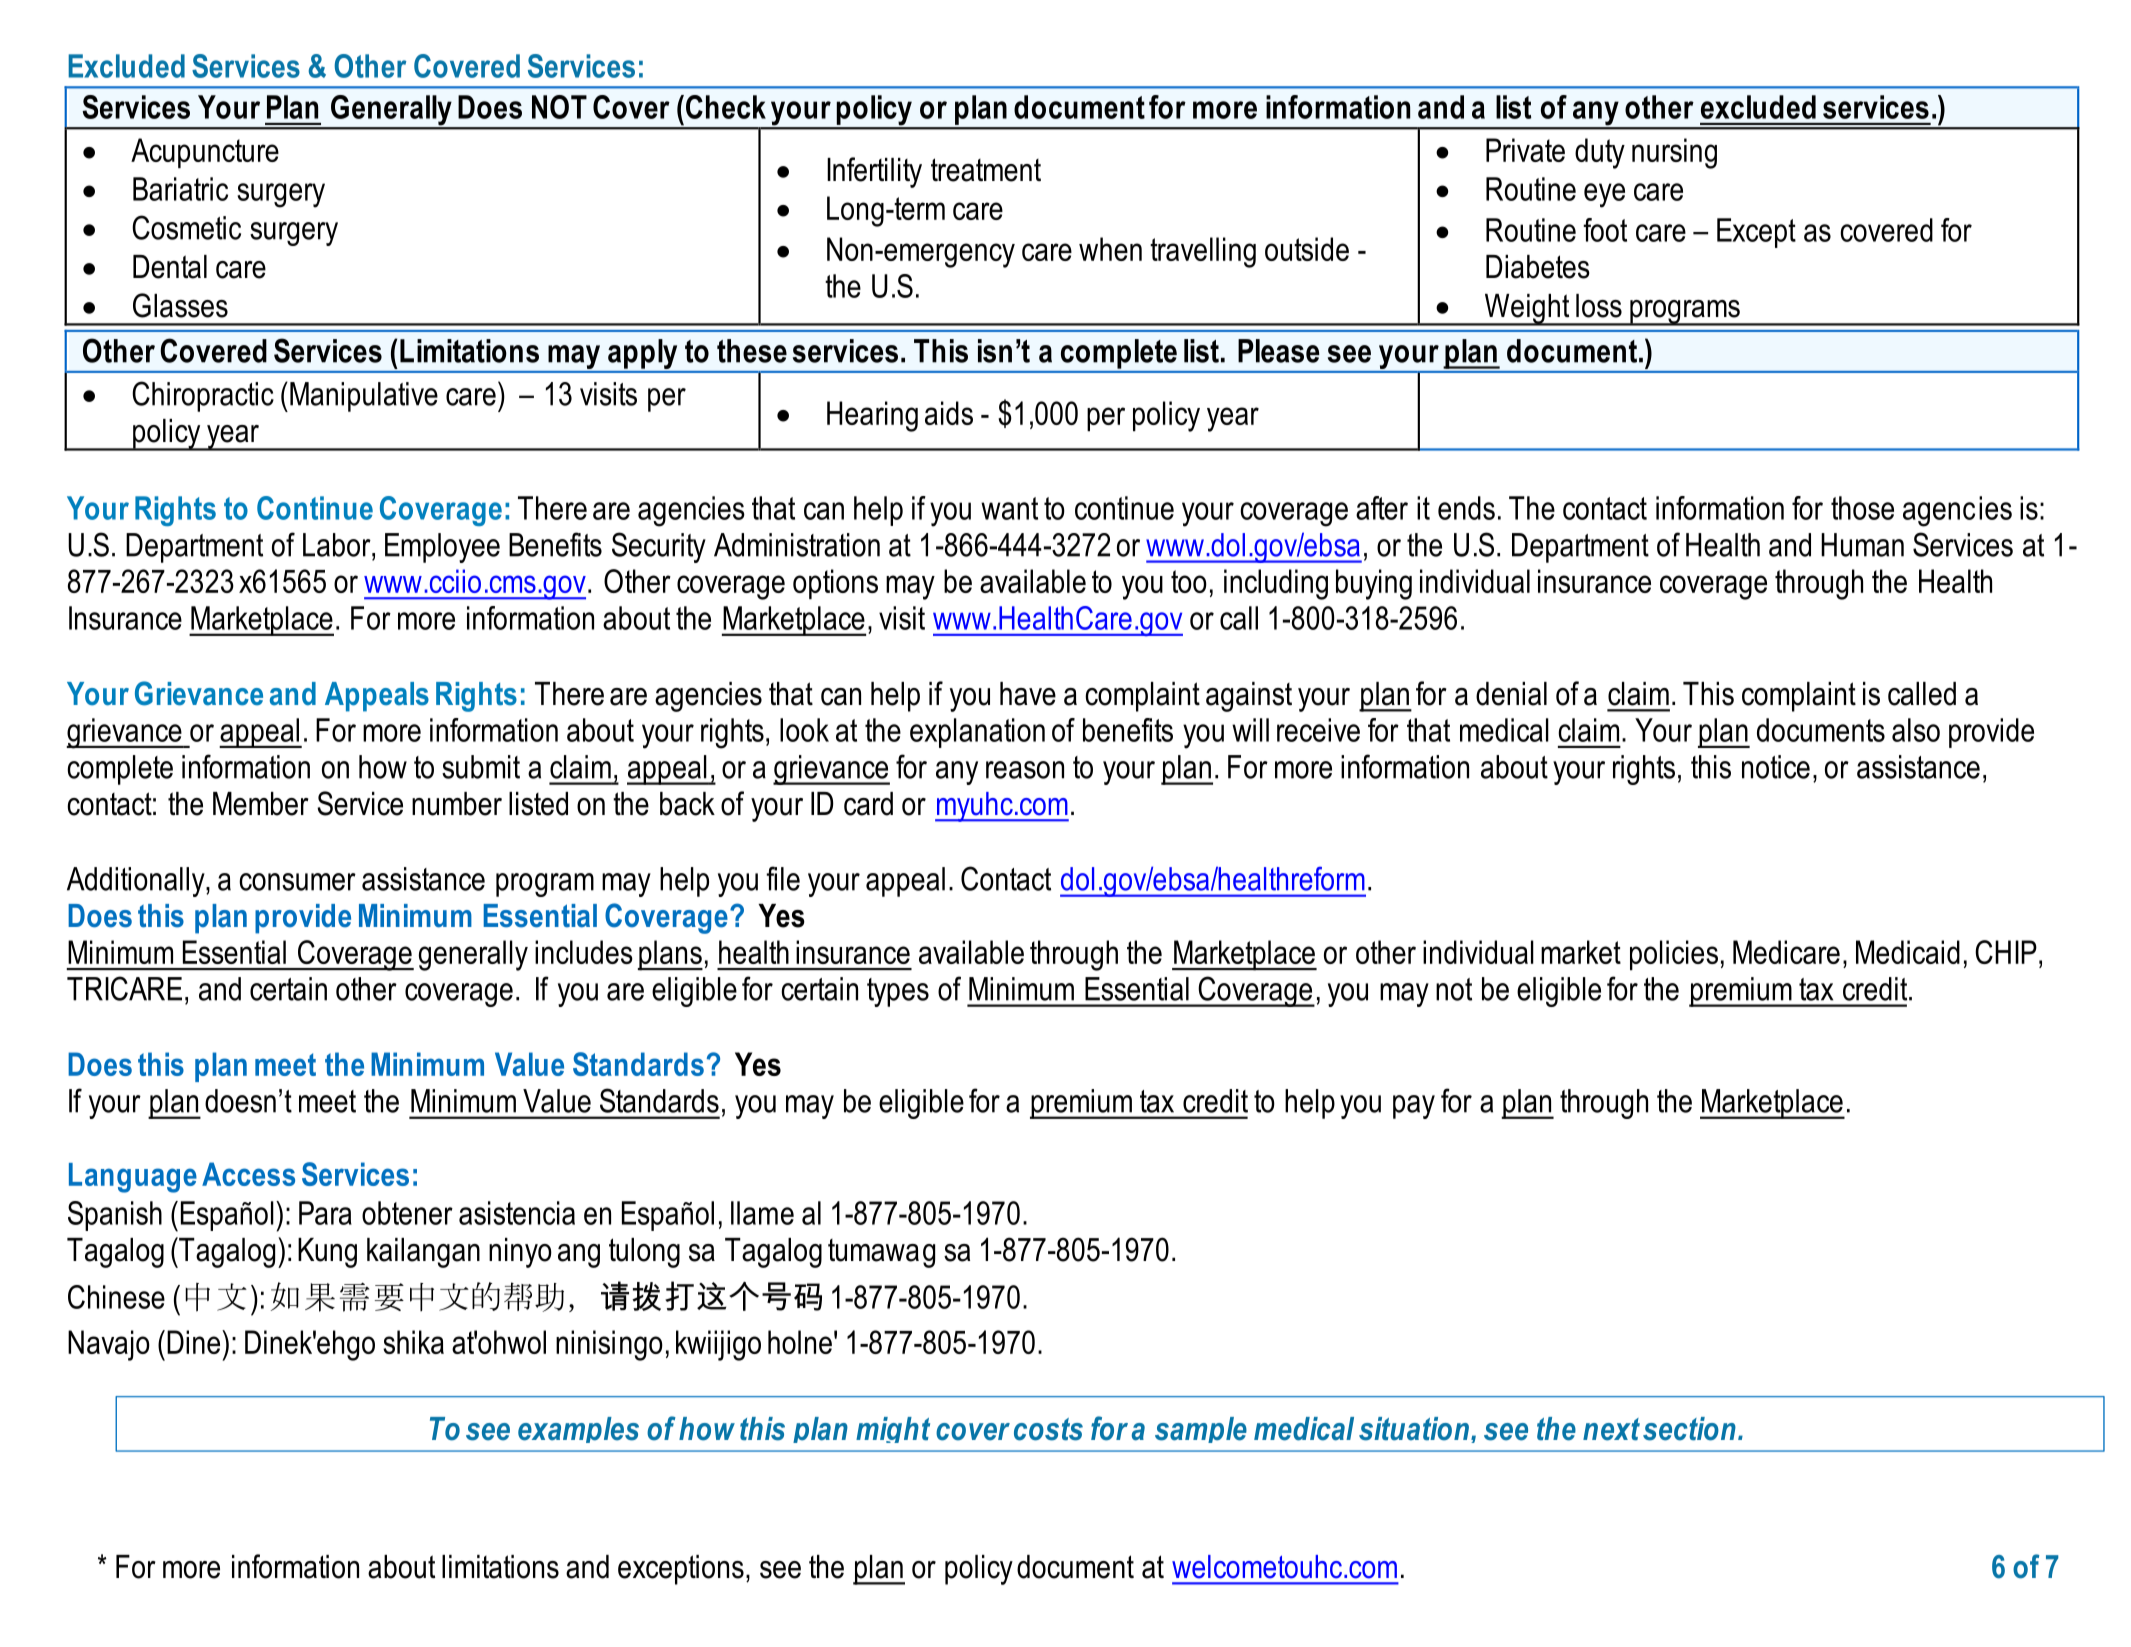 This document has height=1647, width=2131. I want to click on notice, so click(1776, 767).
